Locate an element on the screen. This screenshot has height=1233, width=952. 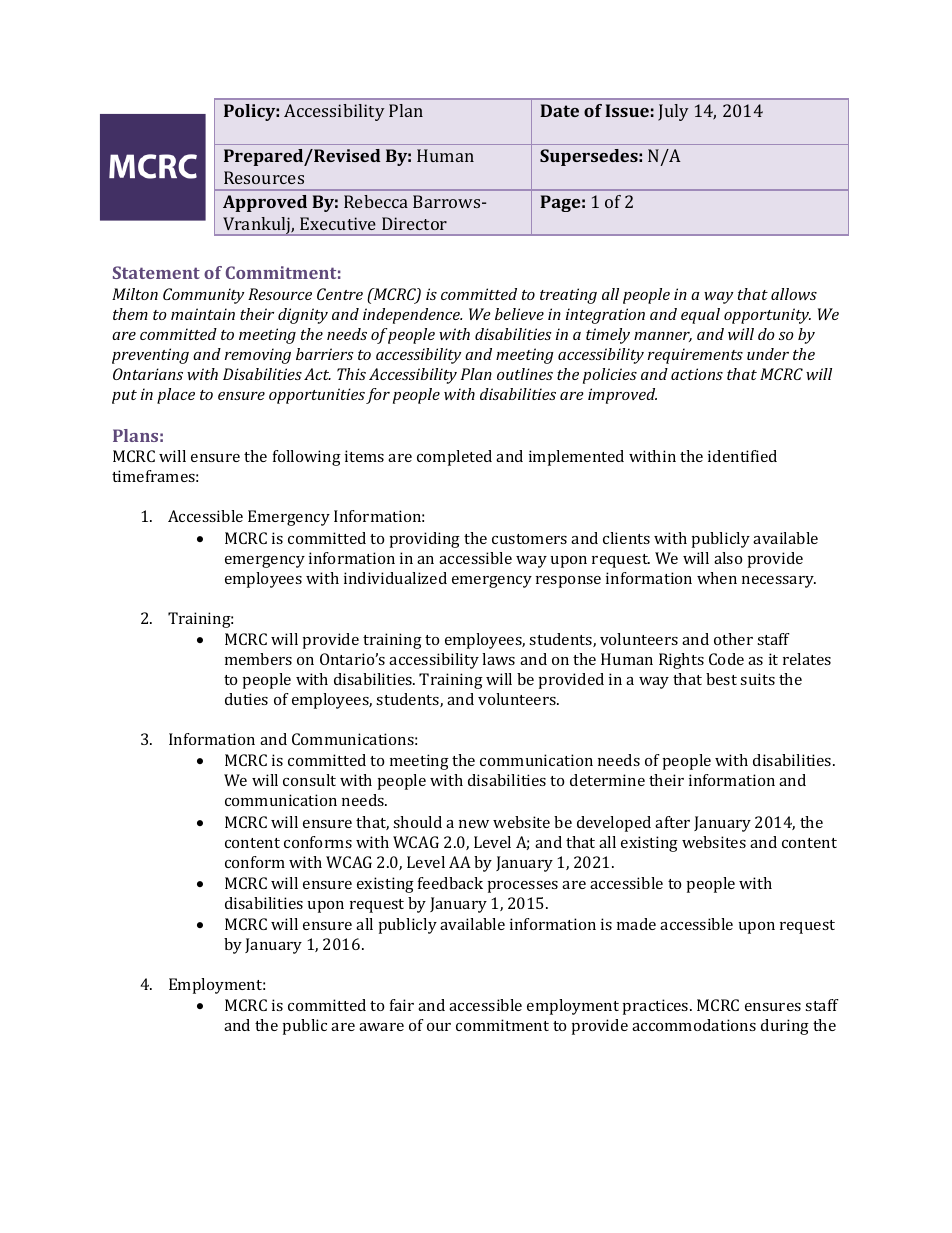
laws is located at coordinates (498, 659).
